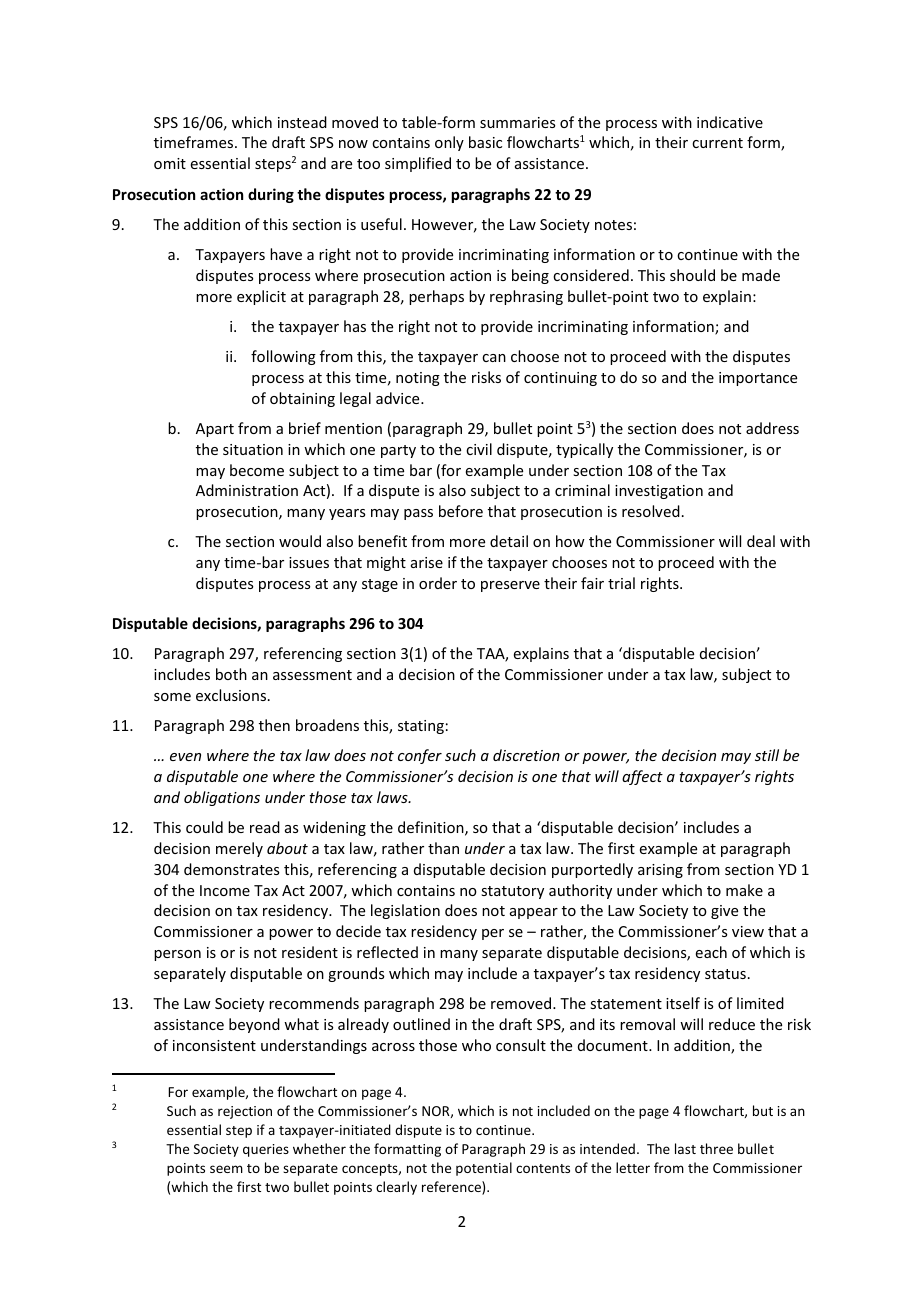  Describe the element at coordinates (621, 583) in the image. I see `trial` at that location.
